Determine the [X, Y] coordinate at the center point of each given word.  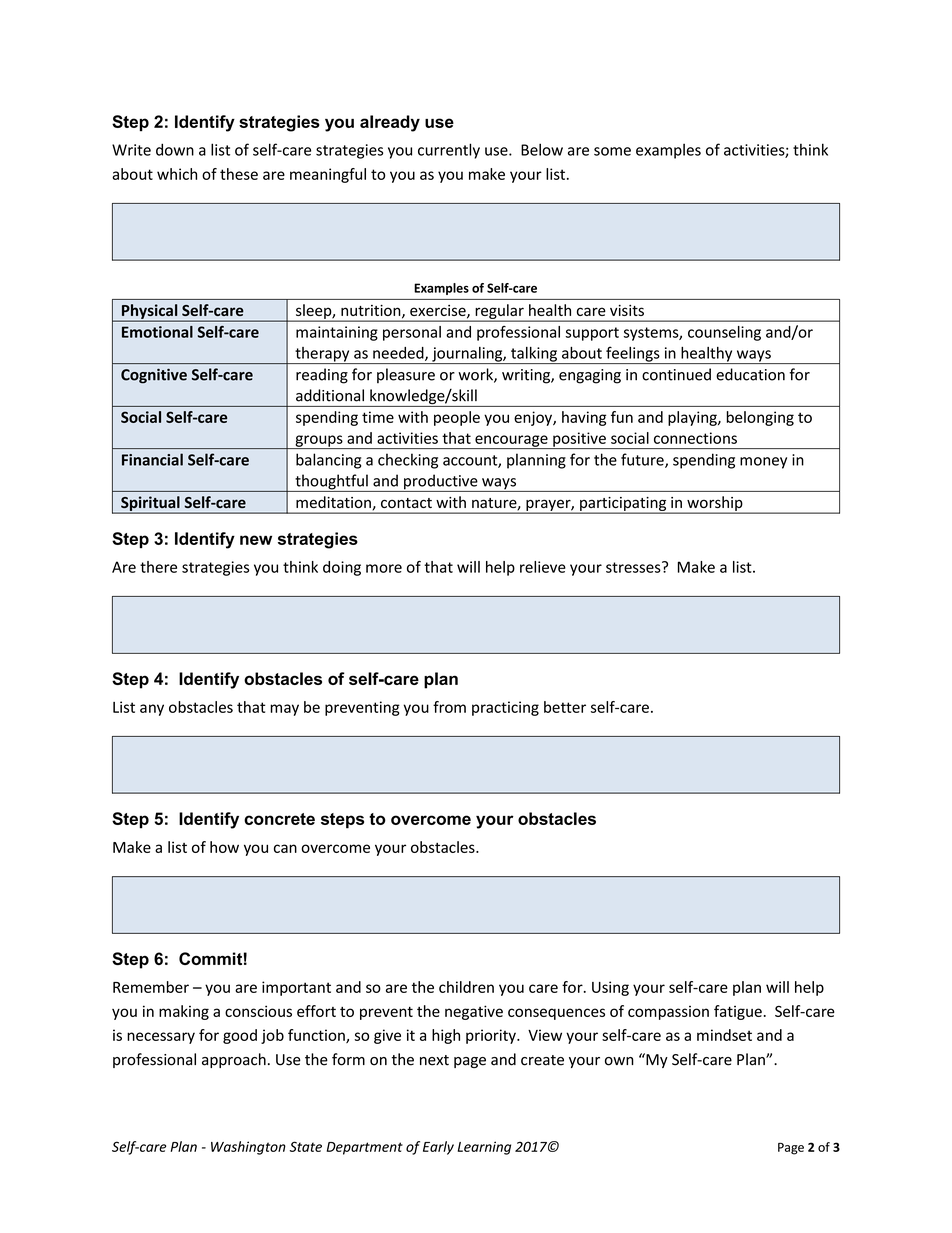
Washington [248, 1148]
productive [441, 483]
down [175, 149]
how [224, 847]
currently [449, 151]
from [449, 707]
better [565, 707]
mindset [724, 1035]
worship [715, 504]
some [612, 151]
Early [438, 1148]
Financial [152, 459]
